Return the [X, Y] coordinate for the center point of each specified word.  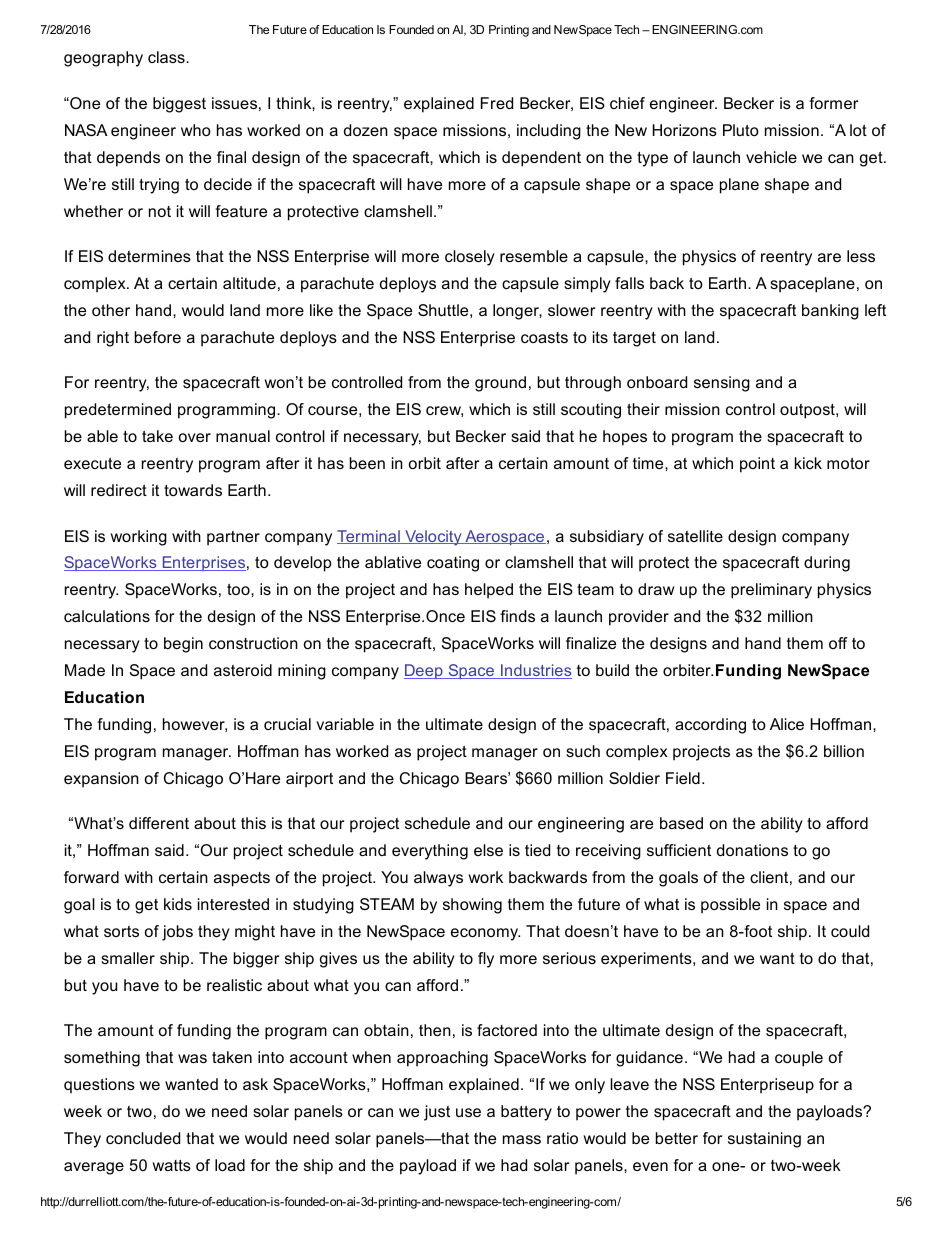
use [468, 1112]
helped [489, 591]
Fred [497, 103]
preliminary [771, 591]
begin [183, 645]
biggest [179, 105]
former [833, 103]
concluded [143, 1138]
